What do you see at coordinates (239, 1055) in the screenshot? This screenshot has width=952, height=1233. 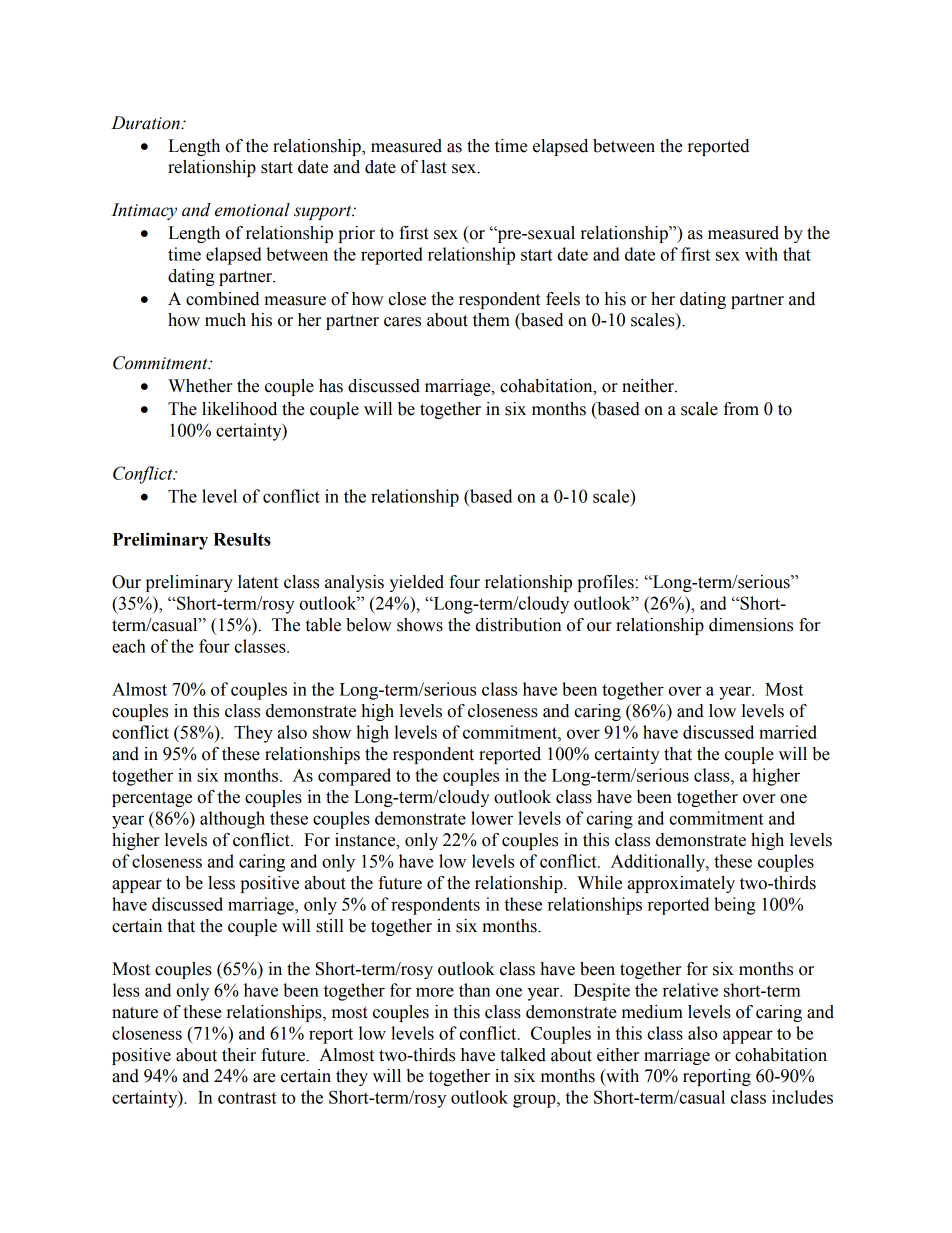 I see `their` at bounding box center [239, 1055].
